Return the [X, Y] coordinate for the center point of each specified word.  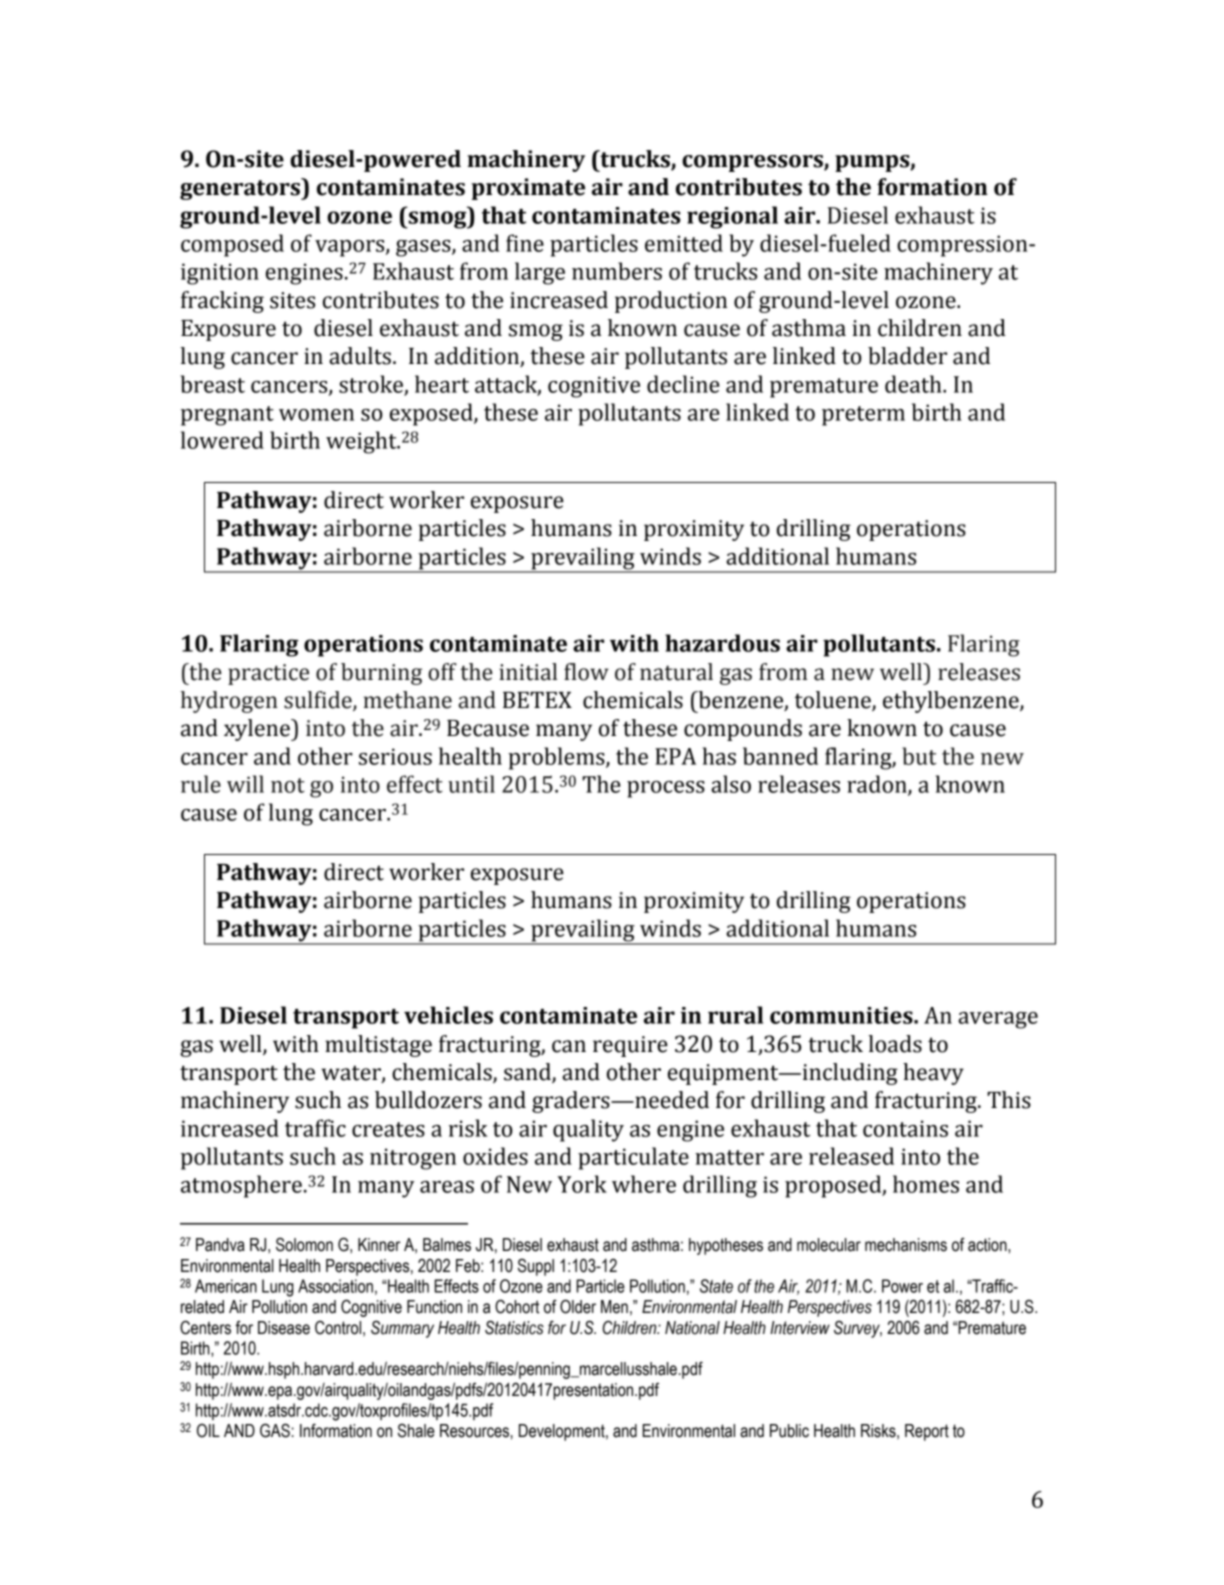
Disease [284, 1328]
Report [927, 1432]
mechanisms [906, 1245]
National [692, 1328]
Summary [402, 1329]
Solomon [304, 1244]
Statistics [514, 1327]
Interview [800, 1328]
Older [578, 1306]
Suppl [536, 1267]
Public [789, 1431]
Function [434, 1307]
